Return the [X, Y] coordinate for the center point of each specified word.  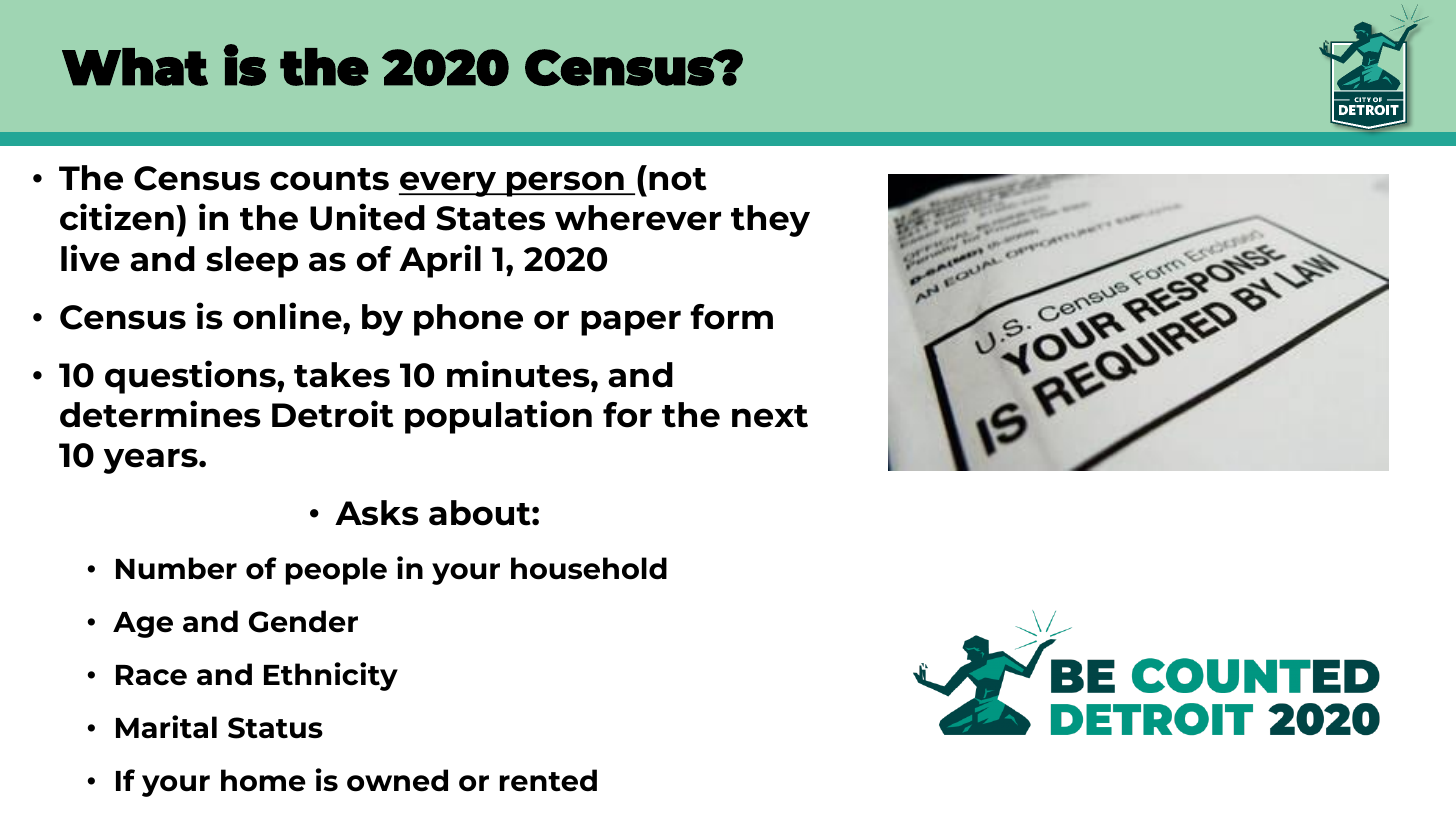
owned [397, 780]
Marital [166, 727]
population [498, 417]
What [135, 67]
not [678, 179]
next [770, 416]
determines [160, 414]
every [449, 184]
